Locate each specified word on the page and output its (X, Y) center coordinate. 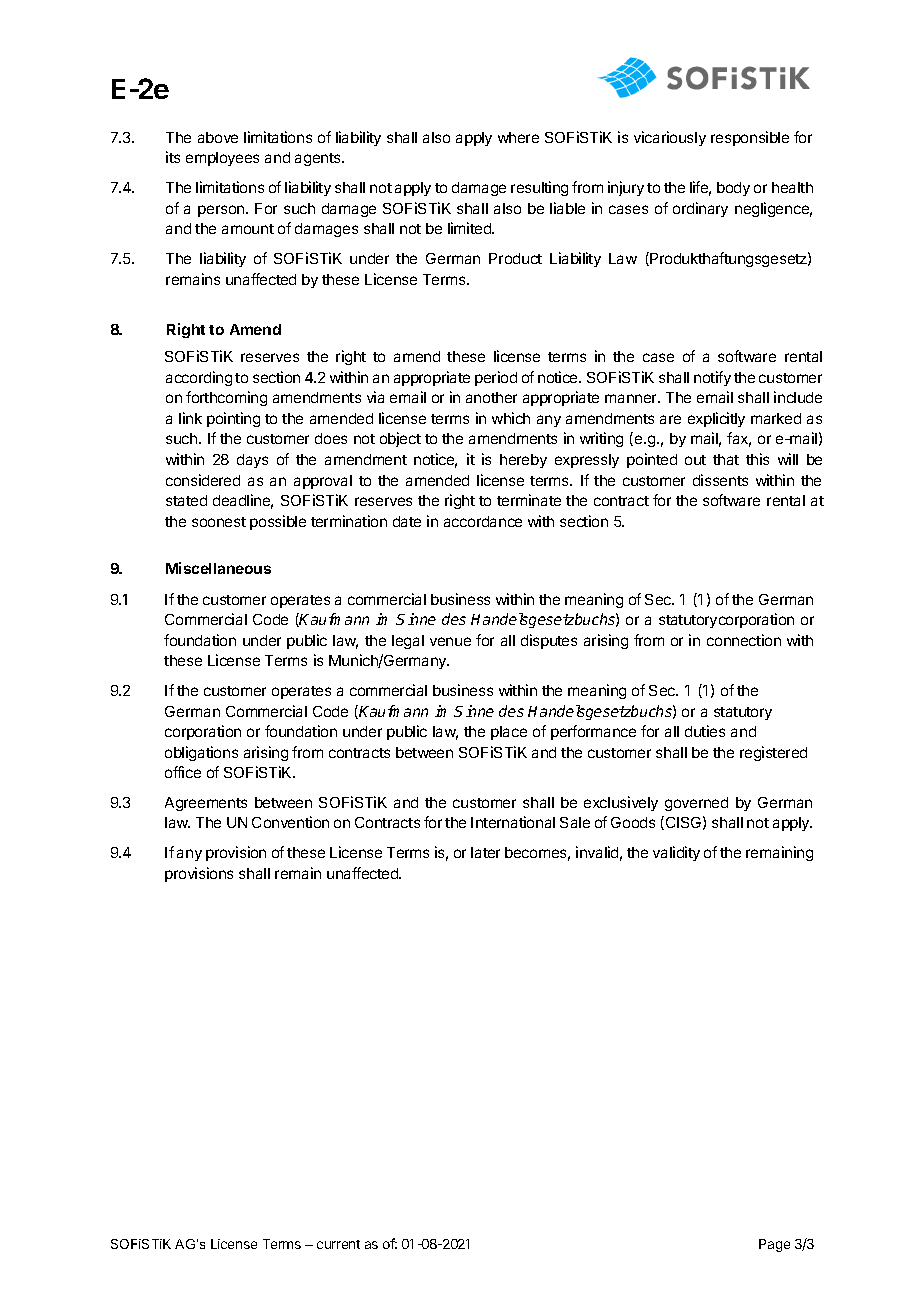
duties (705, 731)
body (733, 189)
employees (222, 159)
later (485, 852)
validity (676, 853)
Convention (290, 822)
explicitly (716, 419)
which (511, 418)
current (338, 1244)
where (518, 137)
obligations (201, 753)
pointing (233, 419)
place (509, 733)
